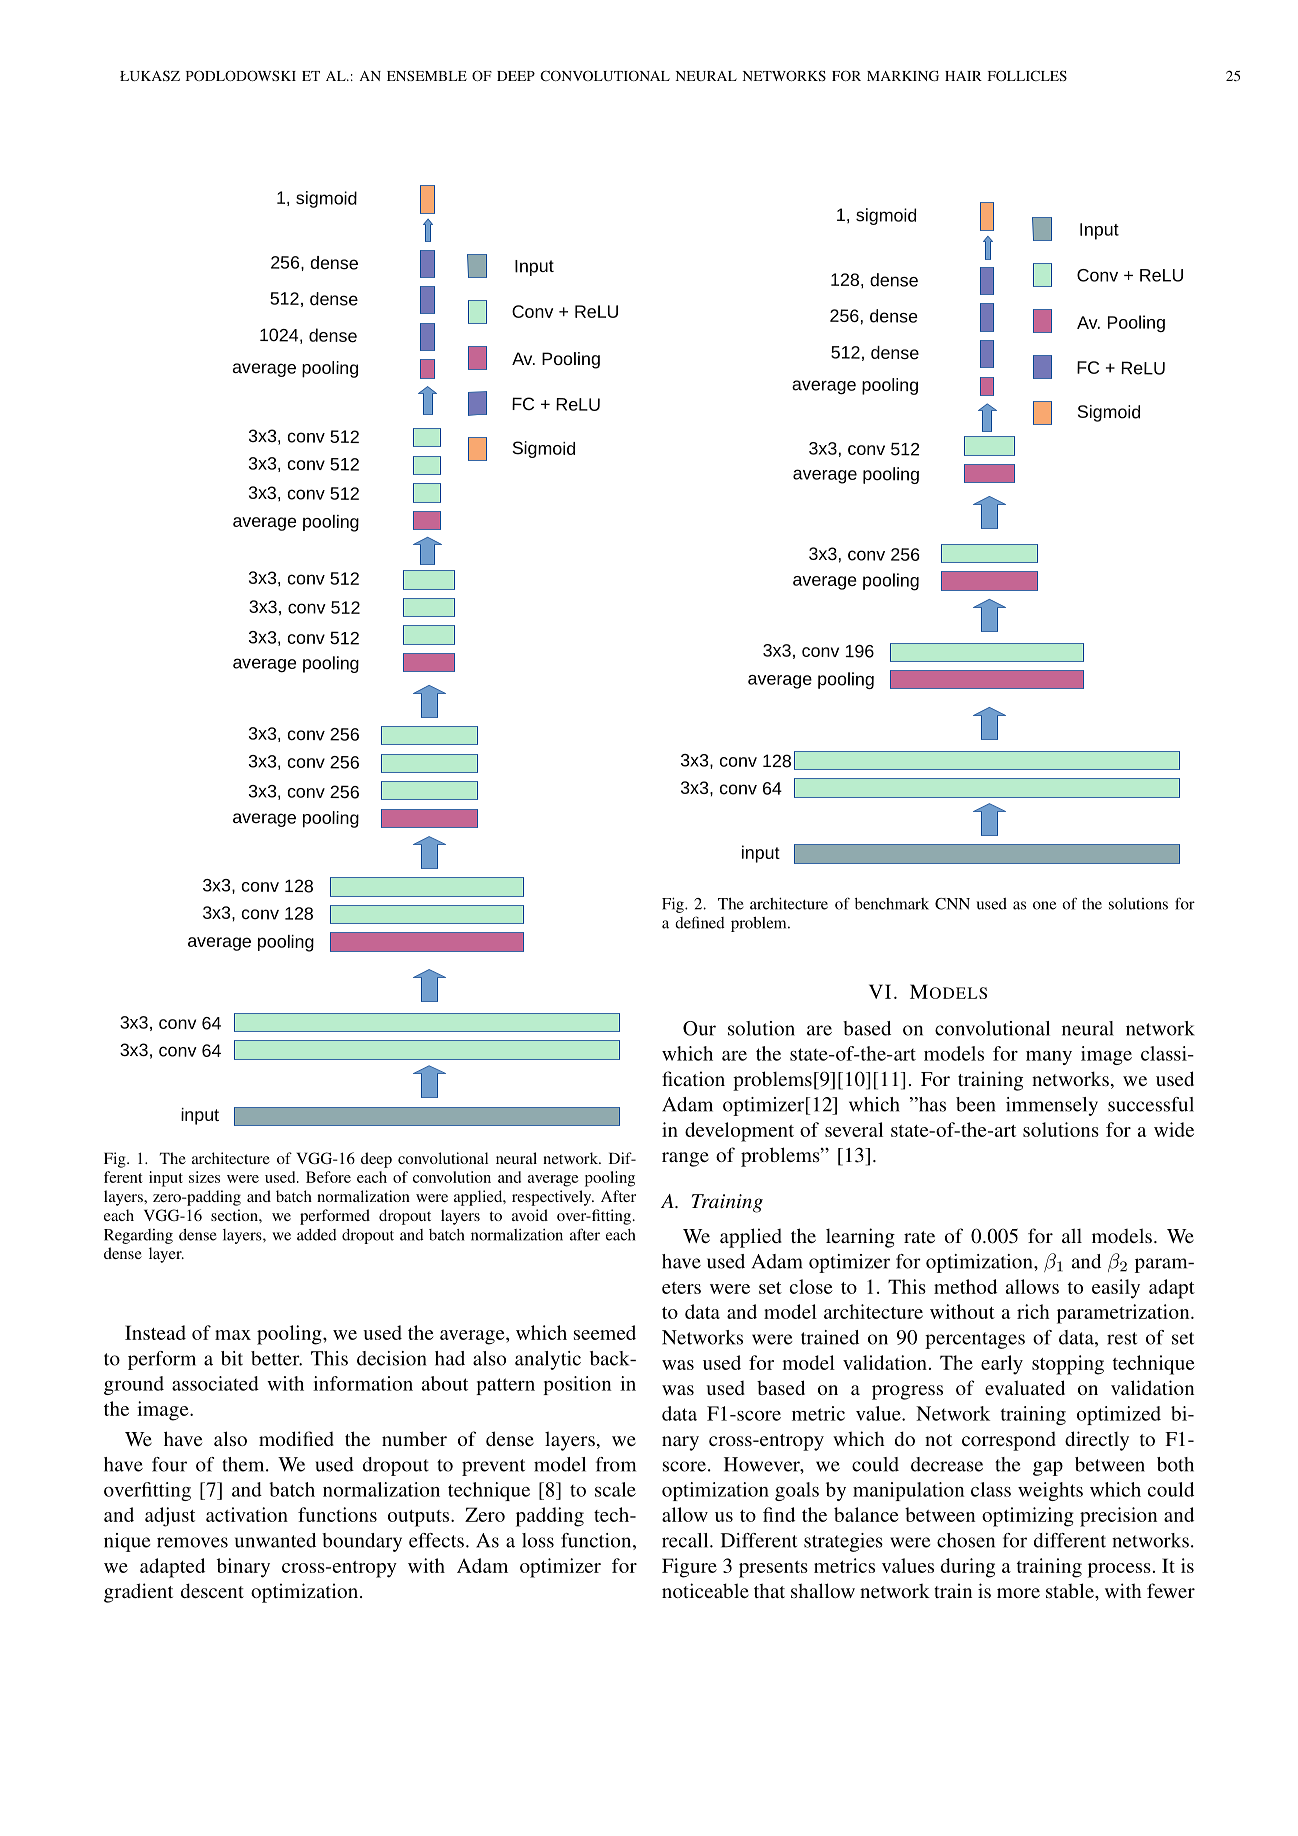 This screenshot has width=1298, height=1836. Describe the element at coordinates (1027, 75) in the screenshot. I see `FOLLICLES` at that location.
